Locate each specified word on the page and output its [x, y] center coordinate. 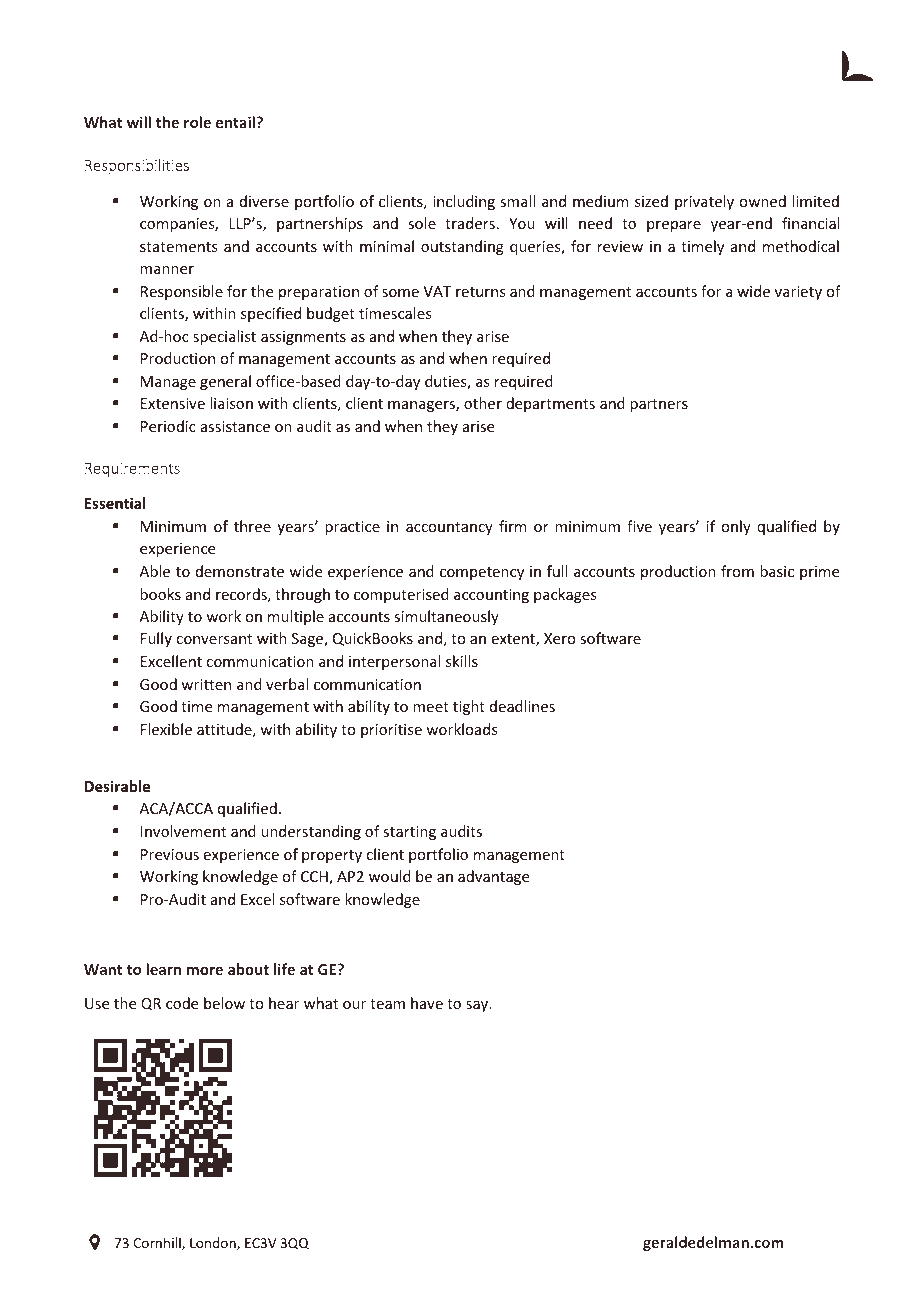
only [736, 527]
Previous [170, 854]
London [214, 1243]
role [197, 122]
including [464, 202]
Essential [115, 503]
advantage [493, 877]
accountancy [449, 528]
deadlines [522, 706]
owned [762, 201]
